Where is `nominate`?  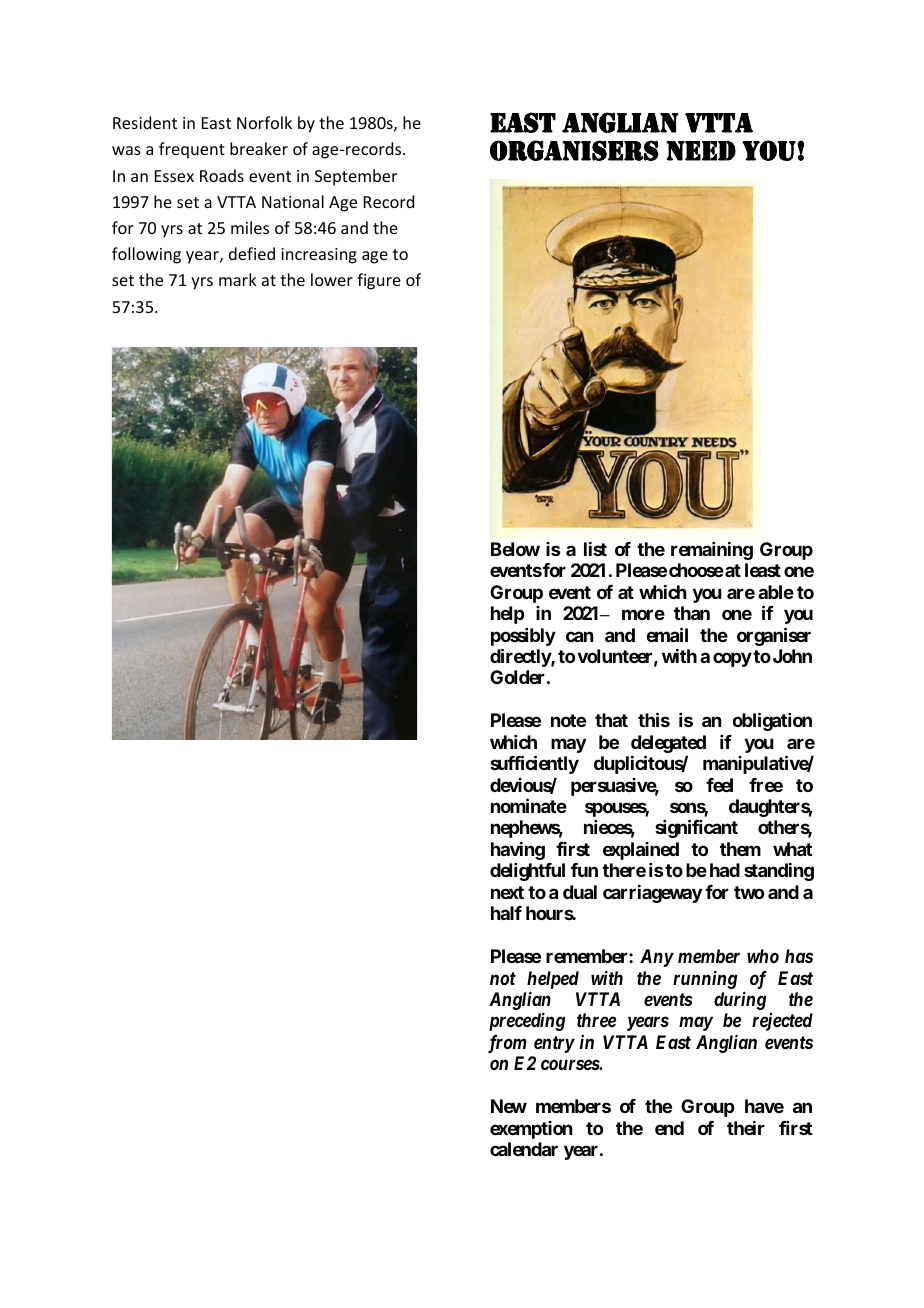
nominate is located at coordinates (529, 805).
